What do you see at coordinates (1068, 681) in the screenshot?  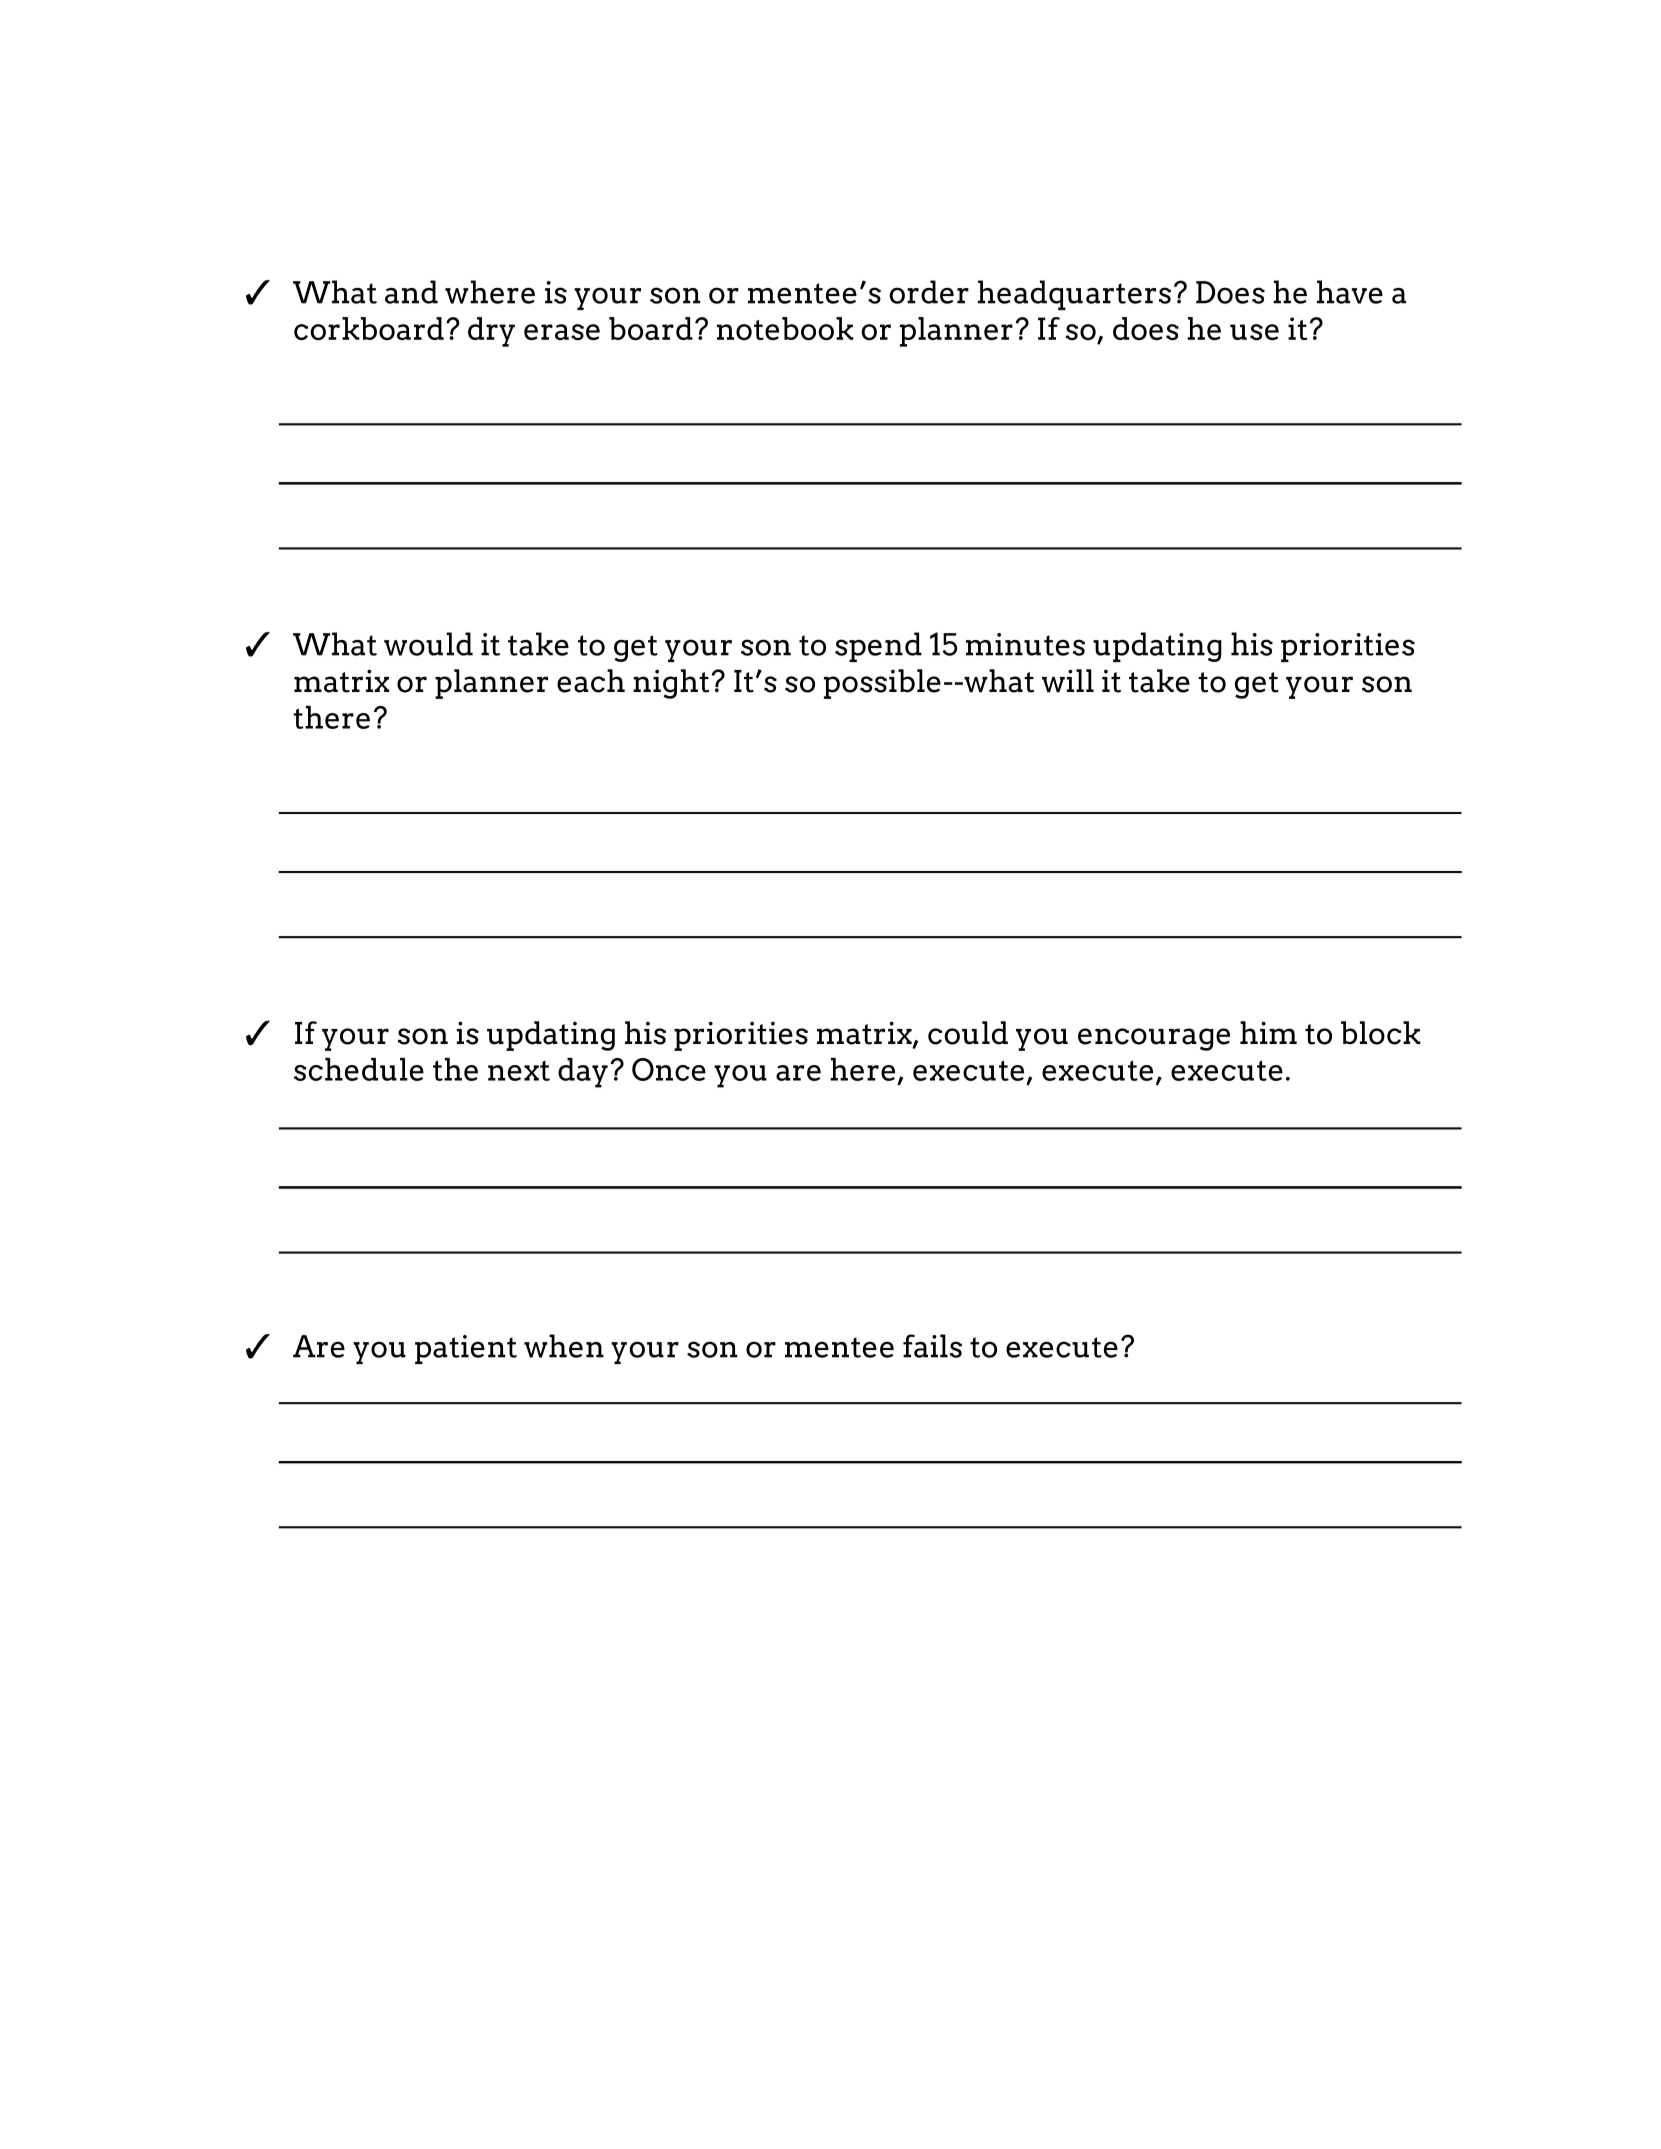 I see `will` at bounding box center [1068, 681].
